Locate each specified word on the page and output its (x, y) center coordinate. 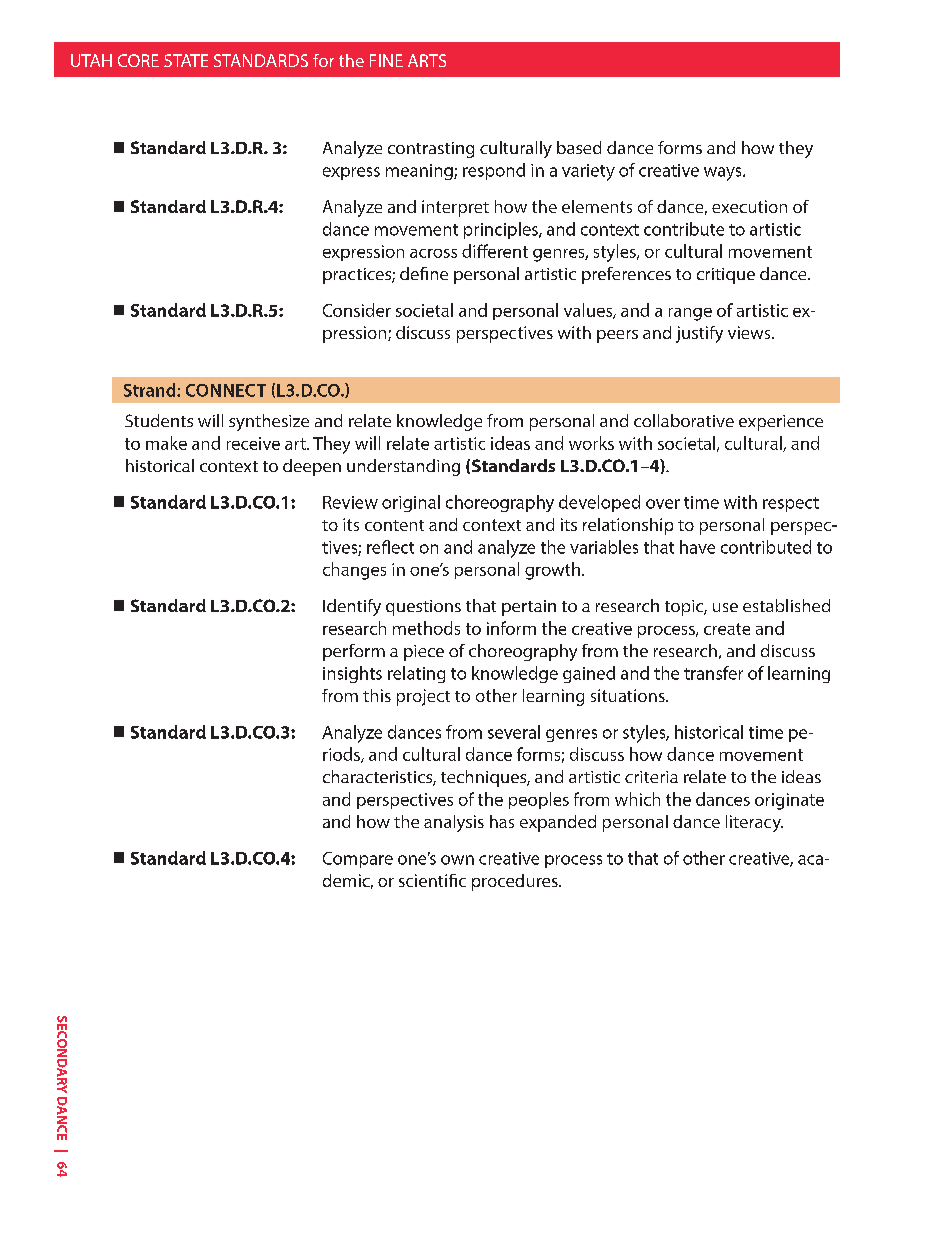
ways (724, 174)
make (166, 443)
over (663, 504)
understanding (403, 467)
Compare (358, 860)
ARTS (427, 60)
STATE (186, 60)
